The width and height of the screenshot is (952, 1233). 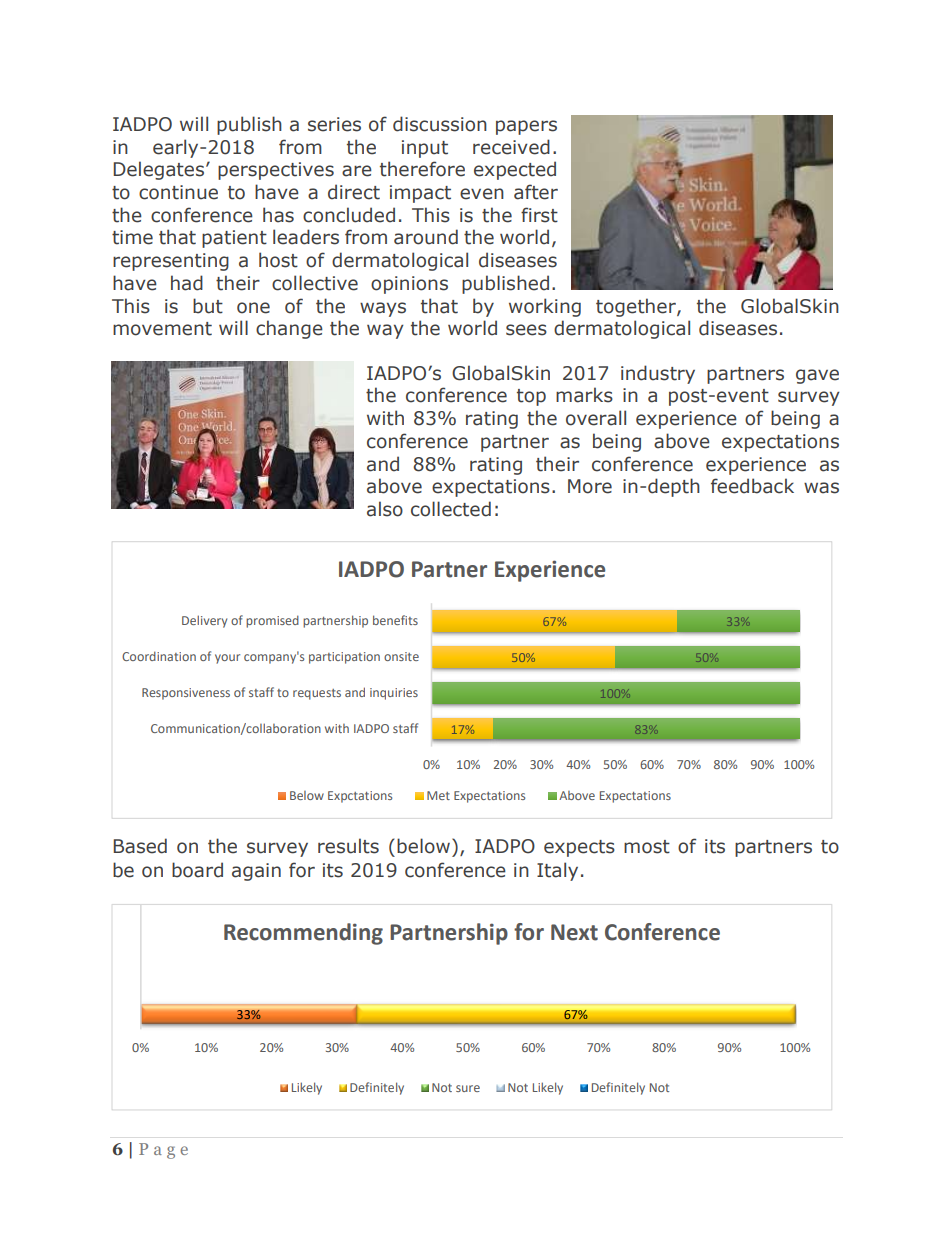 I want to click on gave, so click(x=817, y=376).
